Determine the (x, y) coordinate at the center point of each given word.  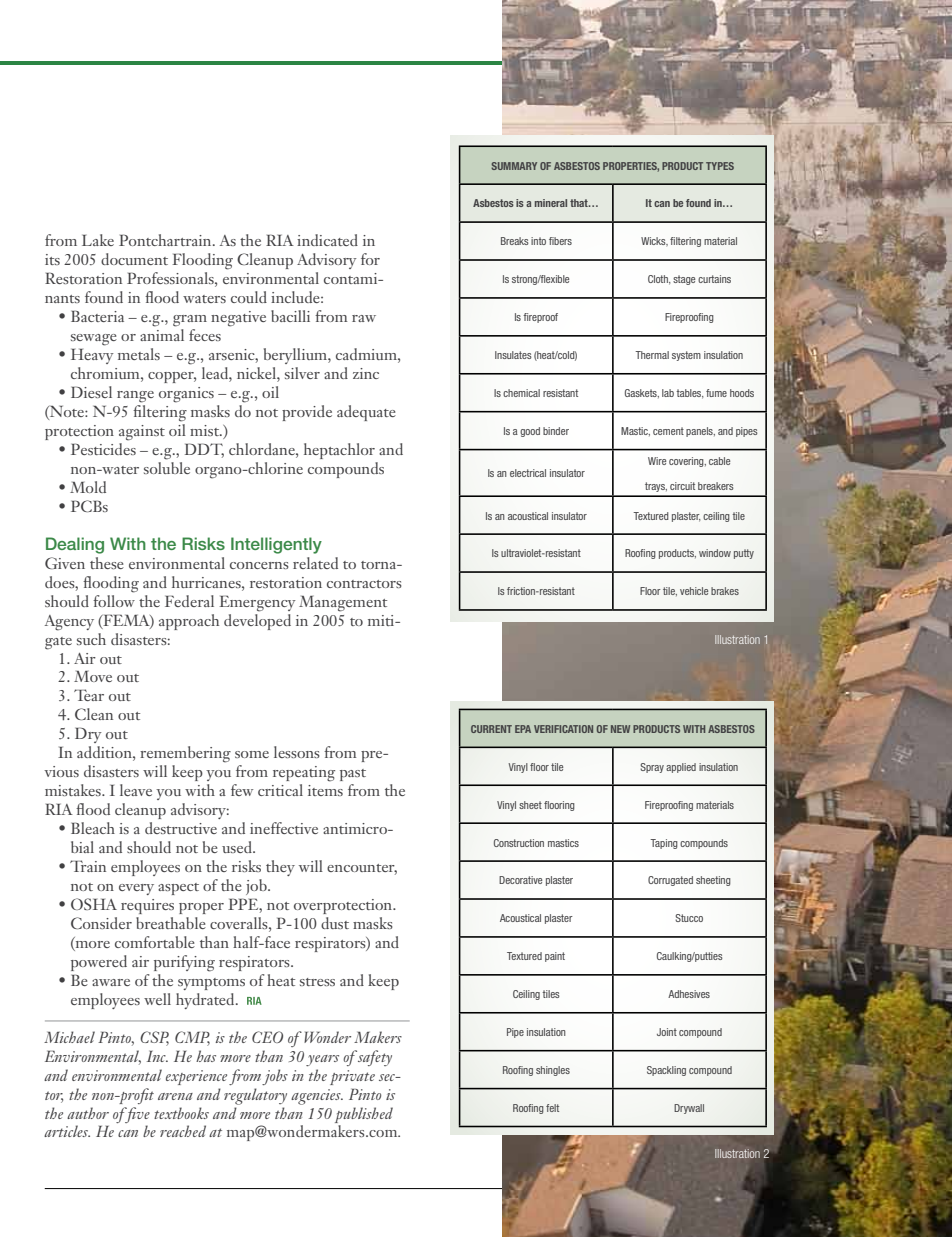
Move (93, 676)
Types (720, 166)
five (136, 1115)
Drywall (689, 1109)
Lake (98, 240)
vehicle (694, 591)
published (364, 1115)
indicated (327, 240)
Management (343, 603)
